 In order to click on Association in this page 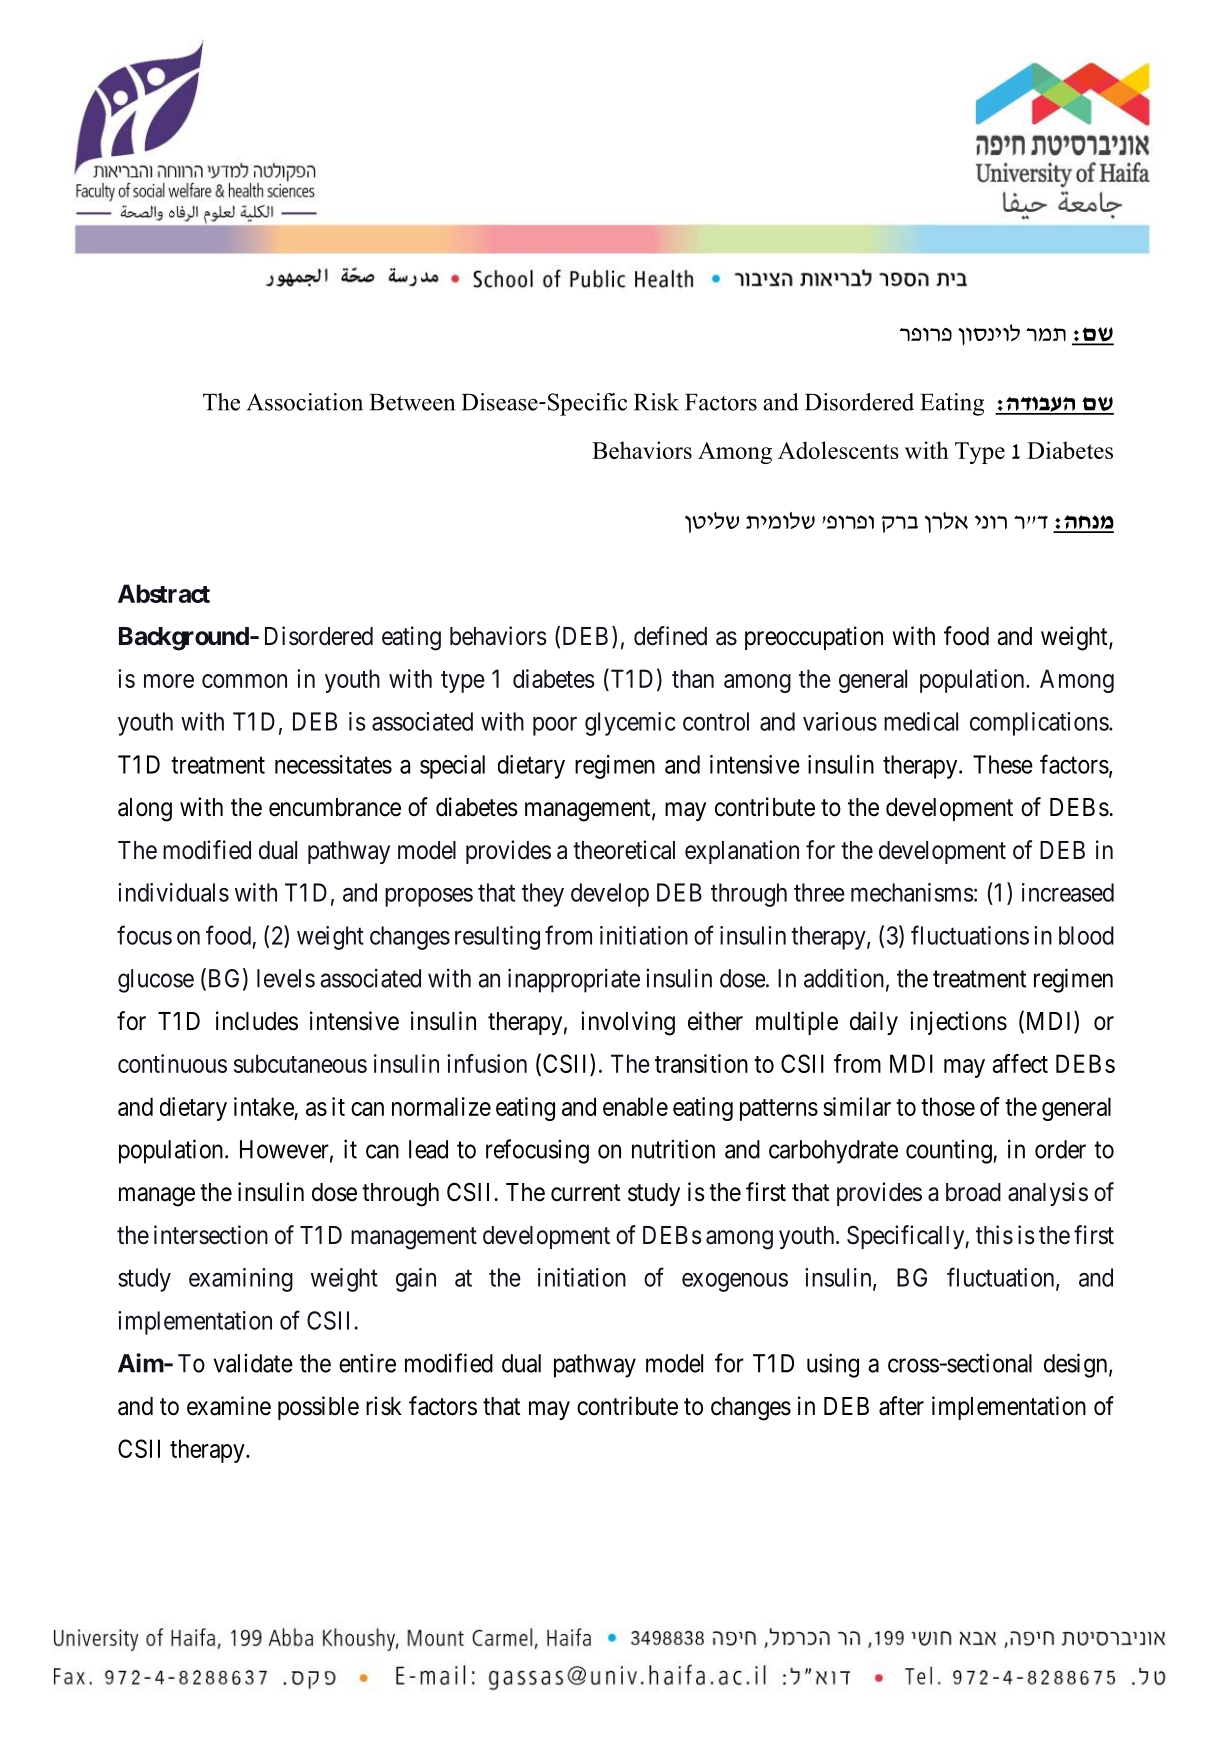, I will do `click(305, 402)`.
